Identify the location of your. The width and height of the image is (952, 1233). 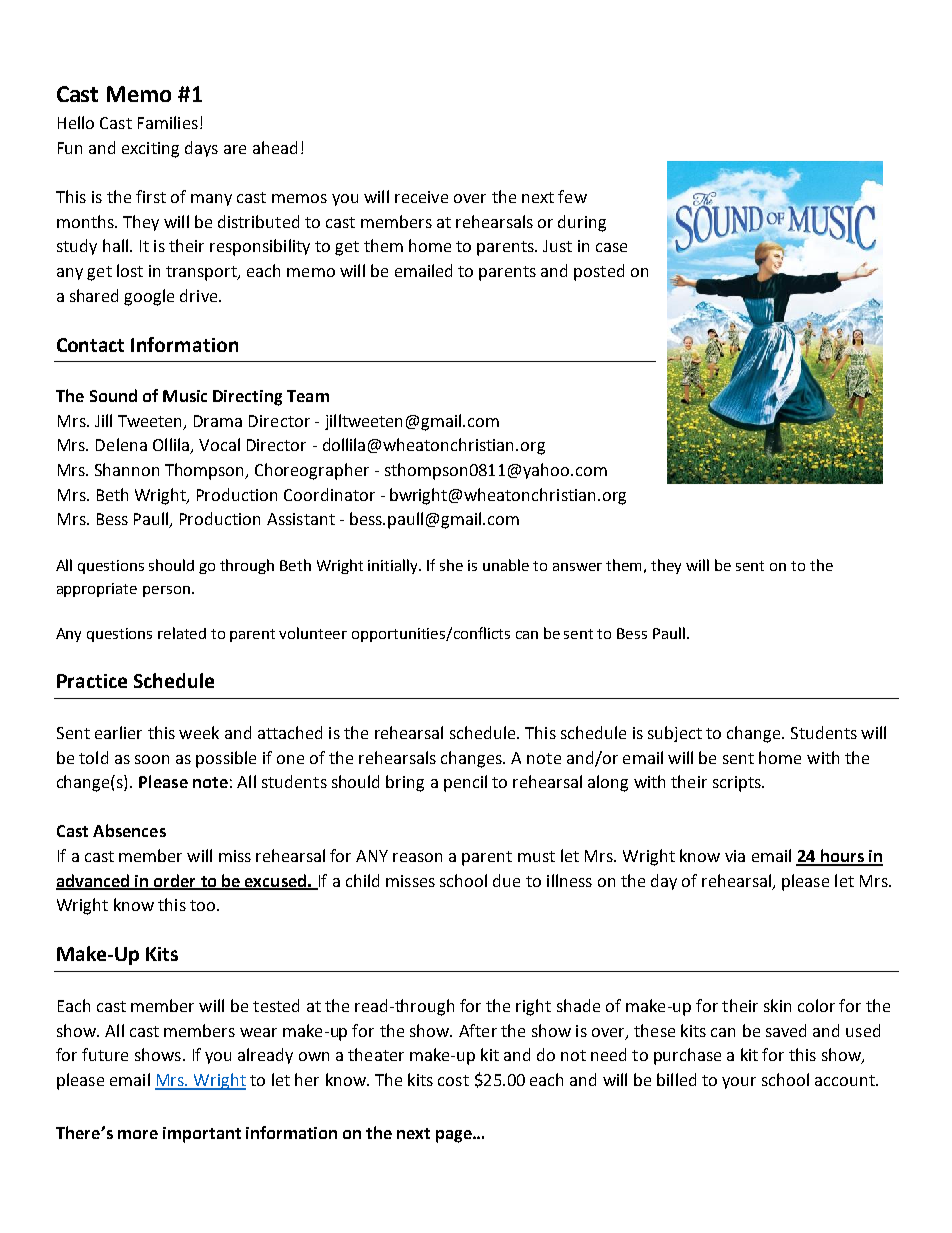
(739, 1083).
